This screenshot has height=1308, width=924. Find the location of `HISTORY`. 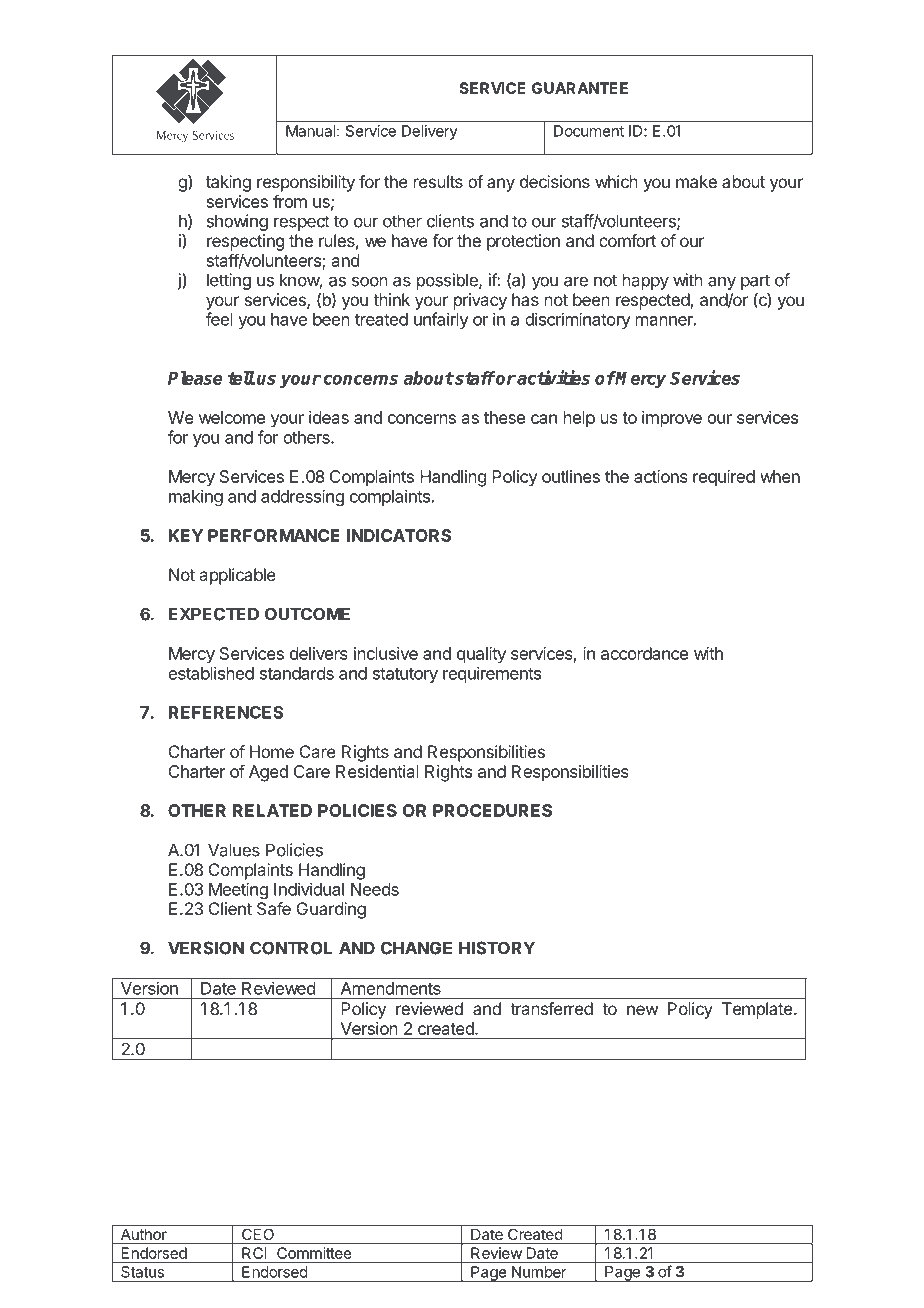

HISTORY is located at coordinates (497, 948).
